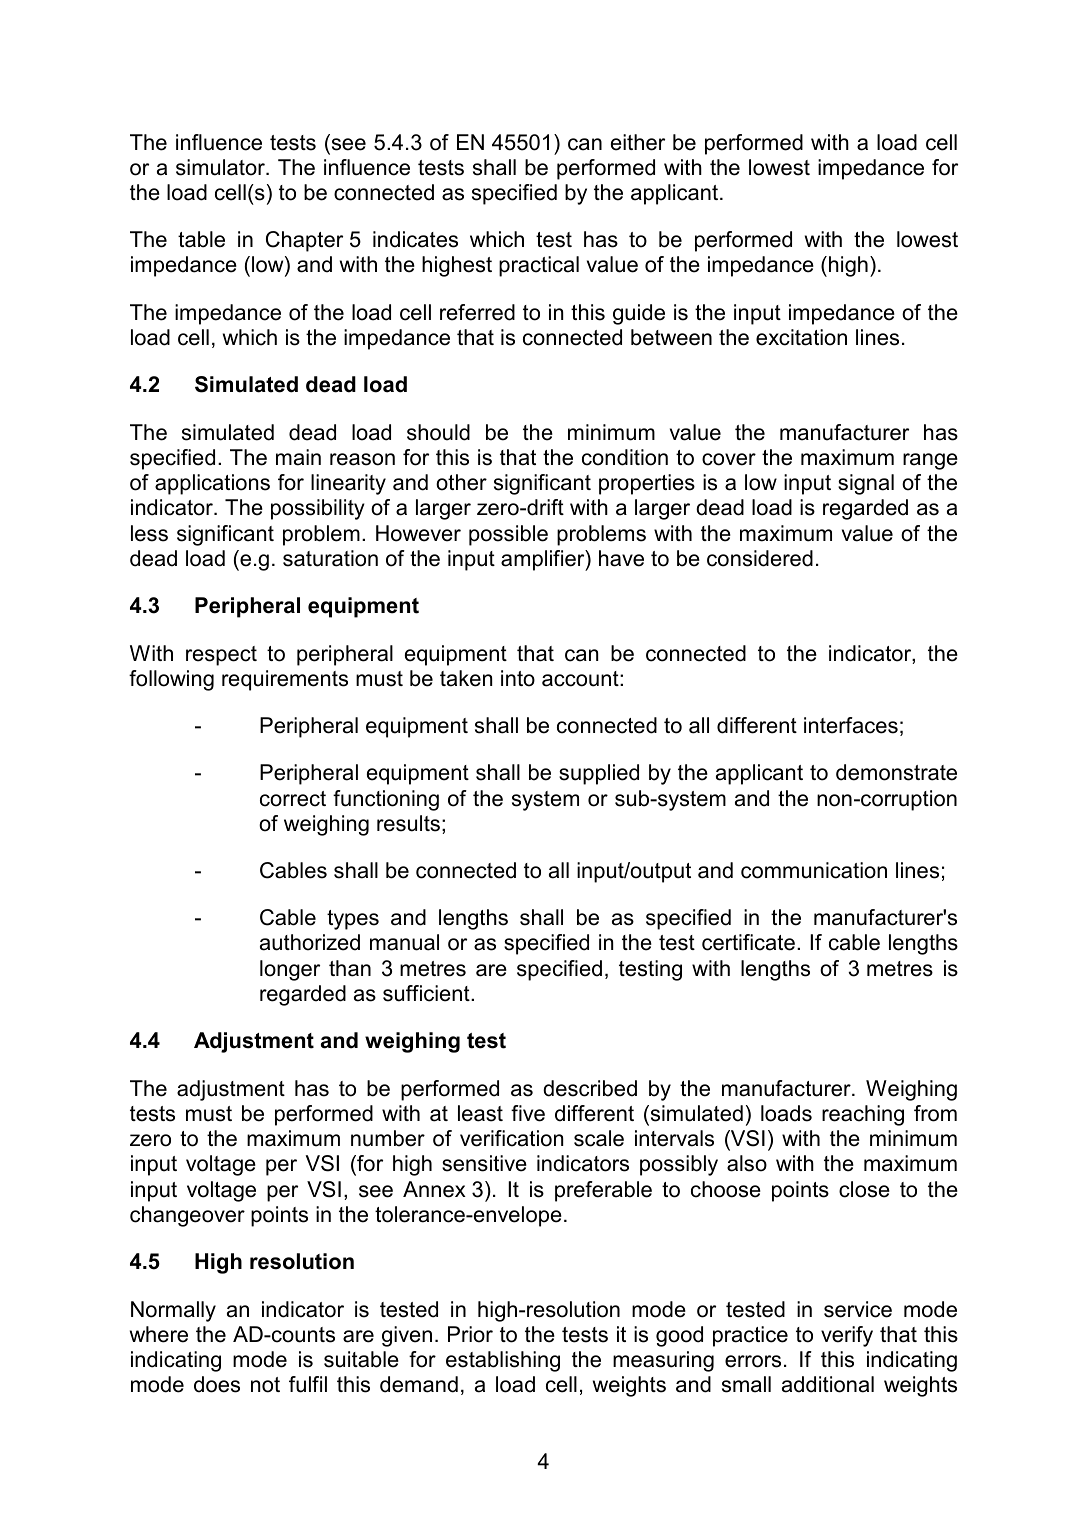 The image size is (1087, 1539). I want to click on simulator, so click(221, 167).
